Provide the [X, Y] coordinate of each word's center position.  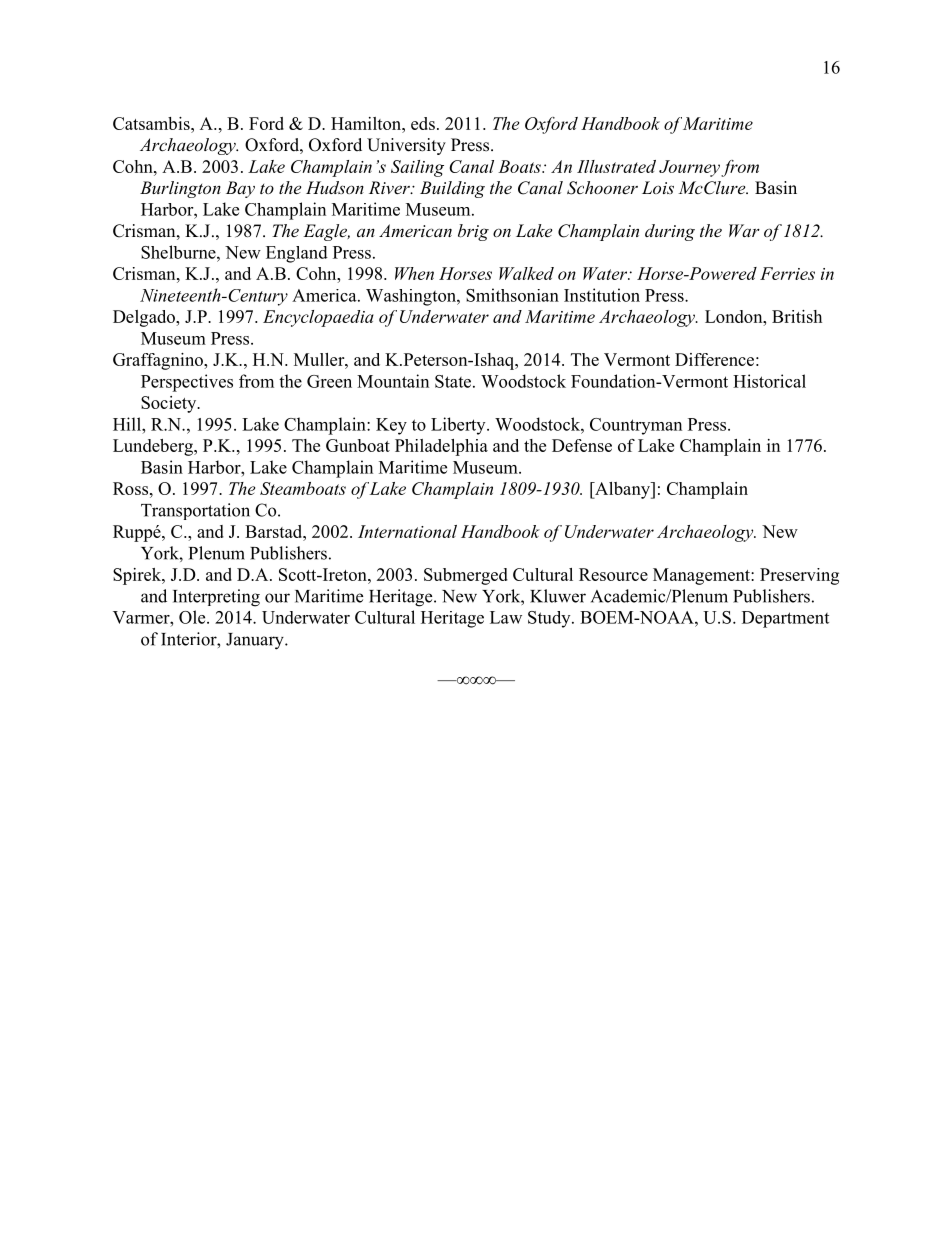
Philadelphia [441, 447]
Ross [132, 488]
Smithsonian [512, 295]
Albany [622, 490]
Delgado [145, 318]
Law [506, 617]
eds [423, 123]
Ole [193, 617]
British [797, 316]
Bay [240, 189]
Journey [689, 168]
